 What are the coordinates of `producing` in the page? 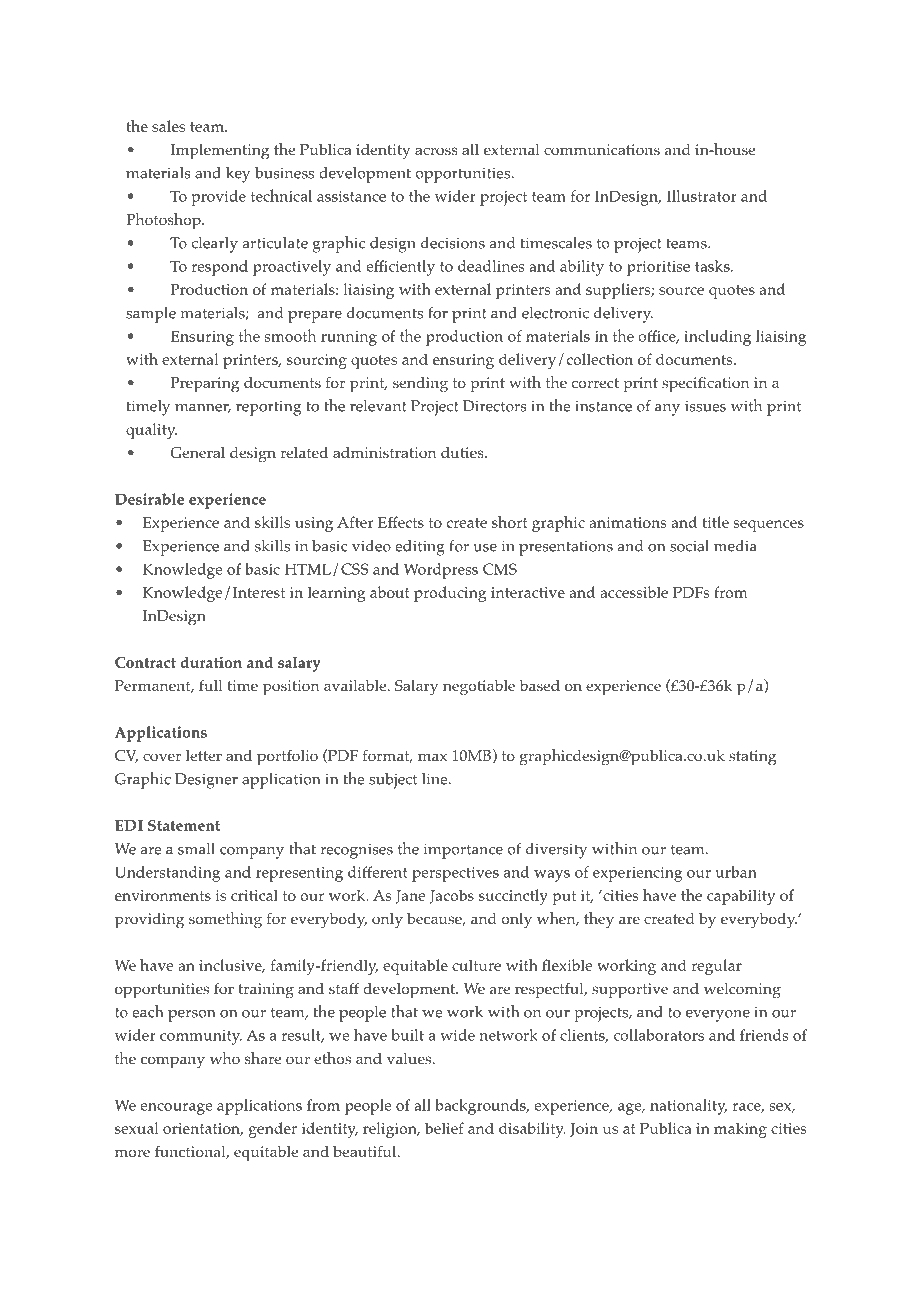 It's located at (450, 594).
